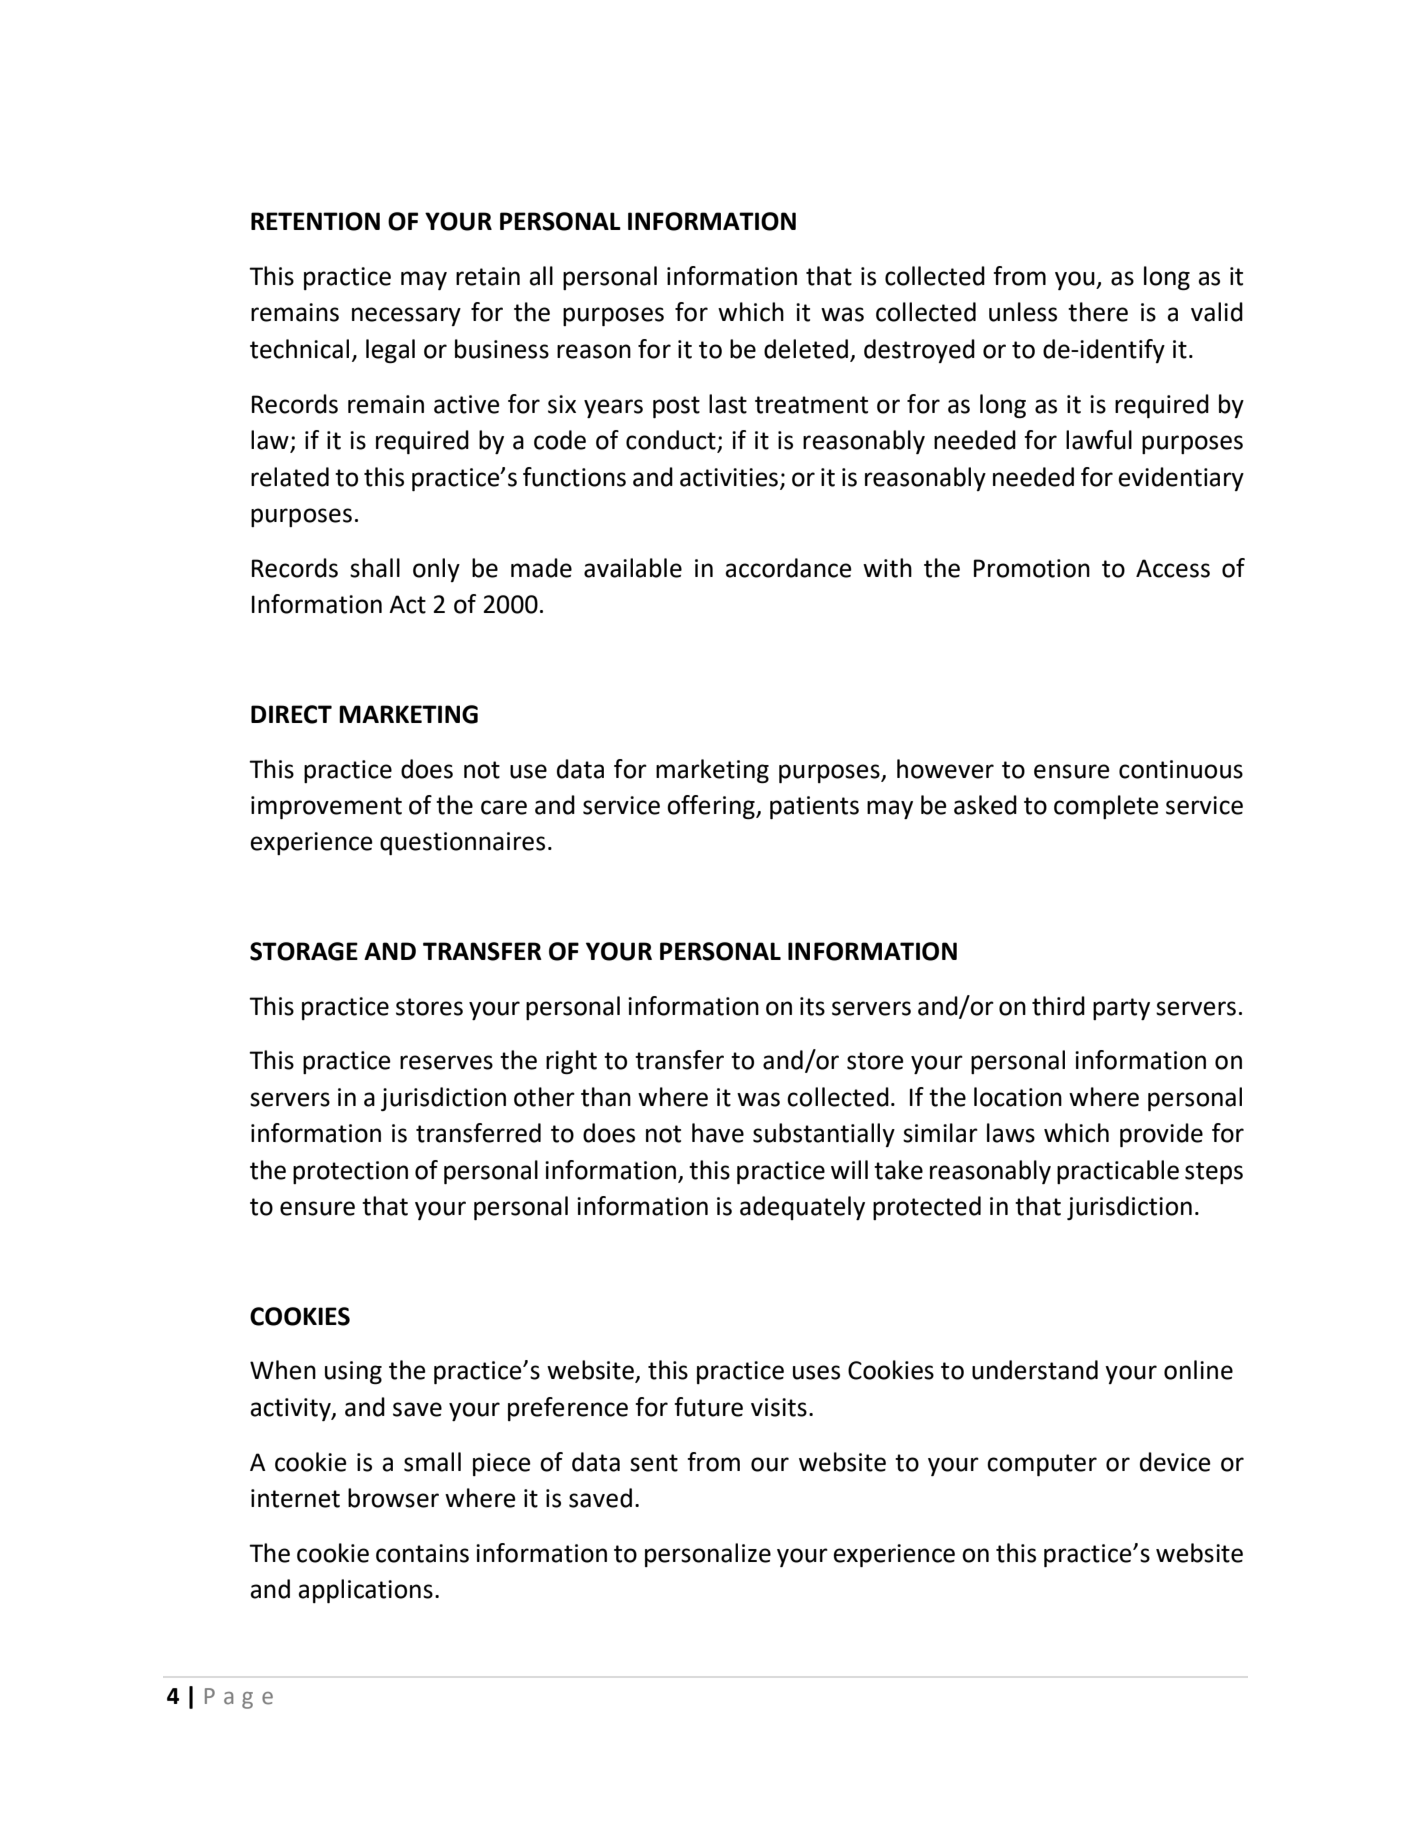  I want to click on understand, so click(1035, 1370).
